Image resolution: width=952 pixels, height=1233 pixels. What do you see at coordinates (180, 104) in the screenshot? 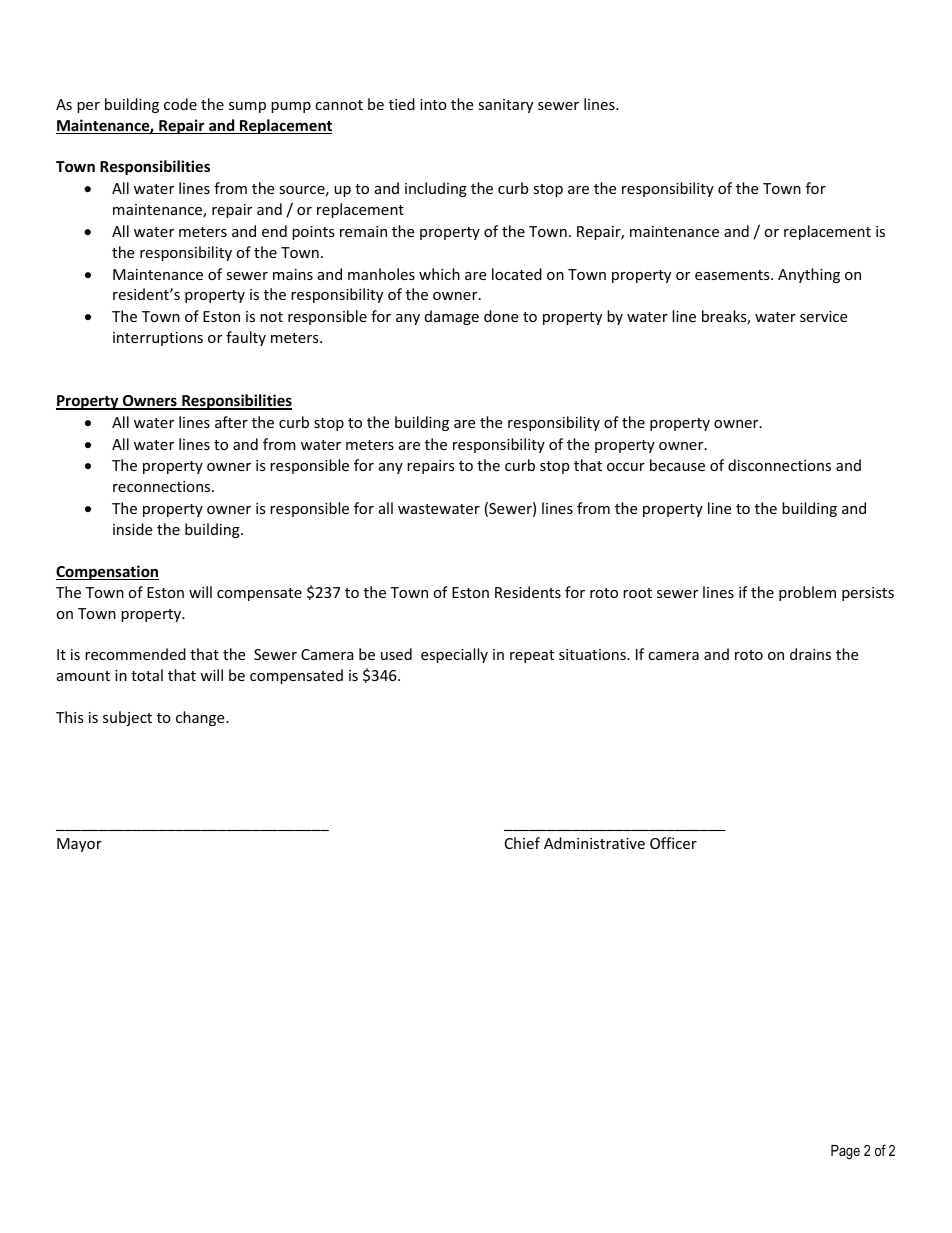
I see `code` at bounding box center [180, 104].
